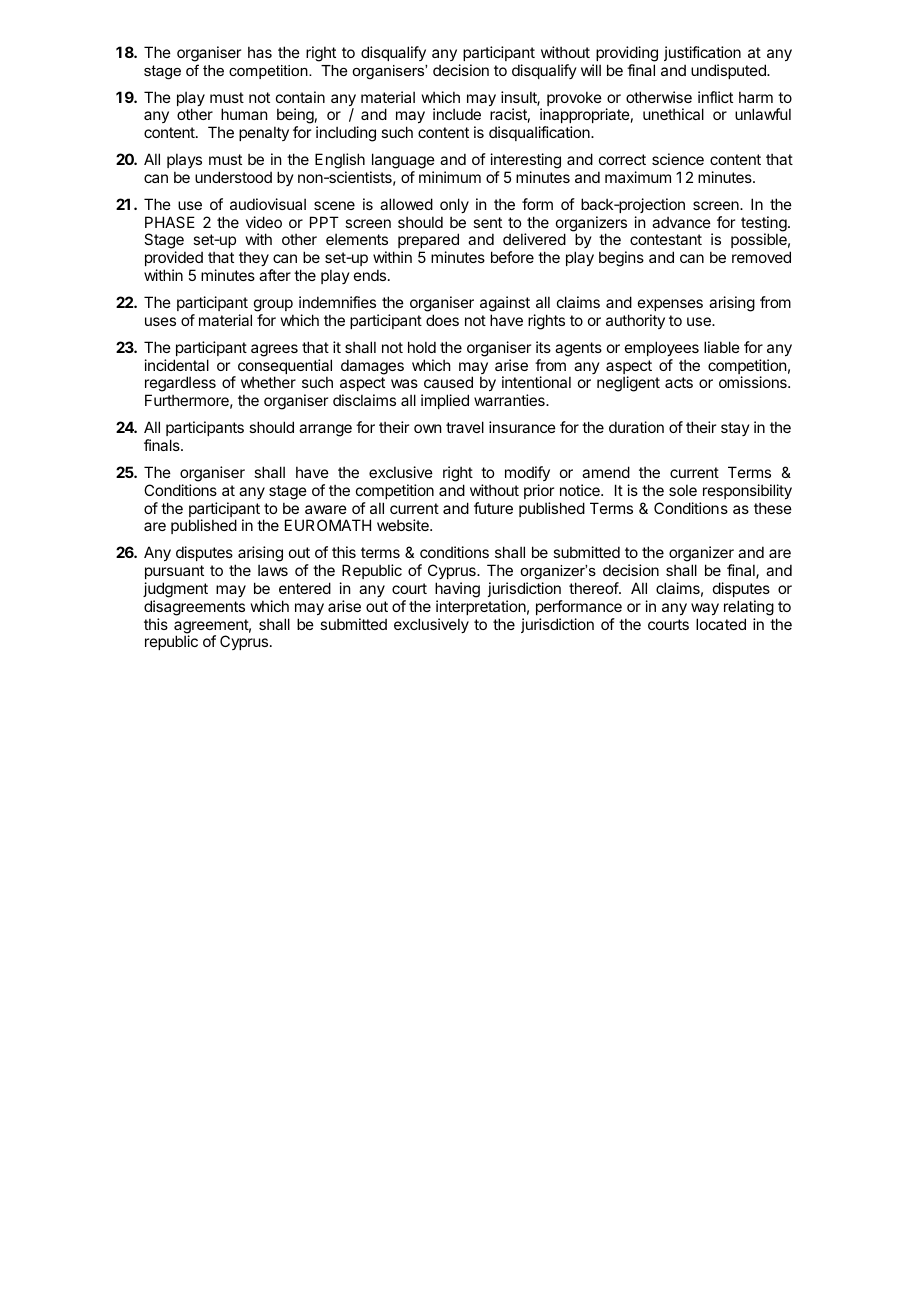  What do you see at coordinates (326, 509) in the screenshot?
I see `aware` at bounding box center [326, 509].
